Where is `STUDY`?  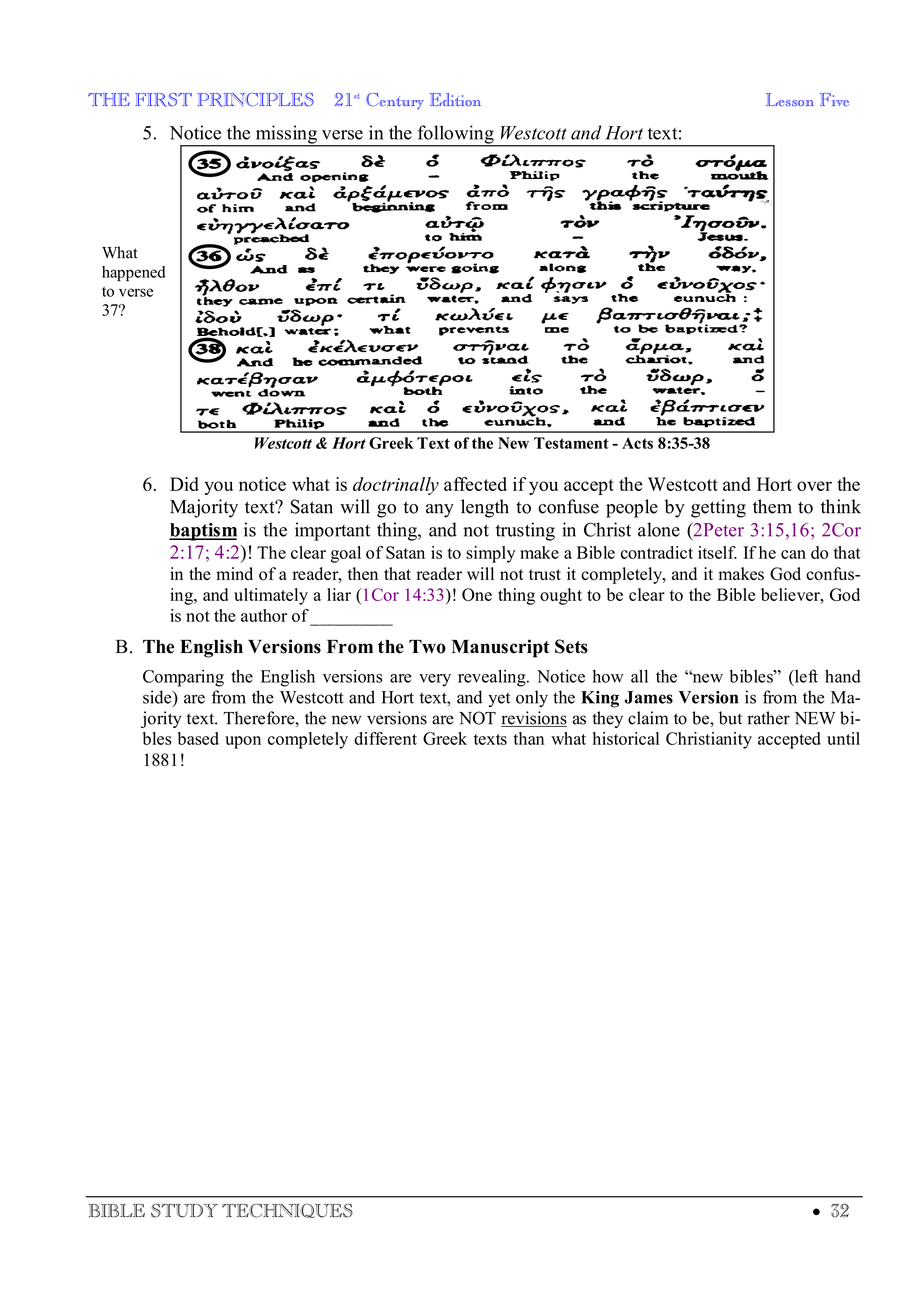 STUDY is located at coordinates (184, 1210).
